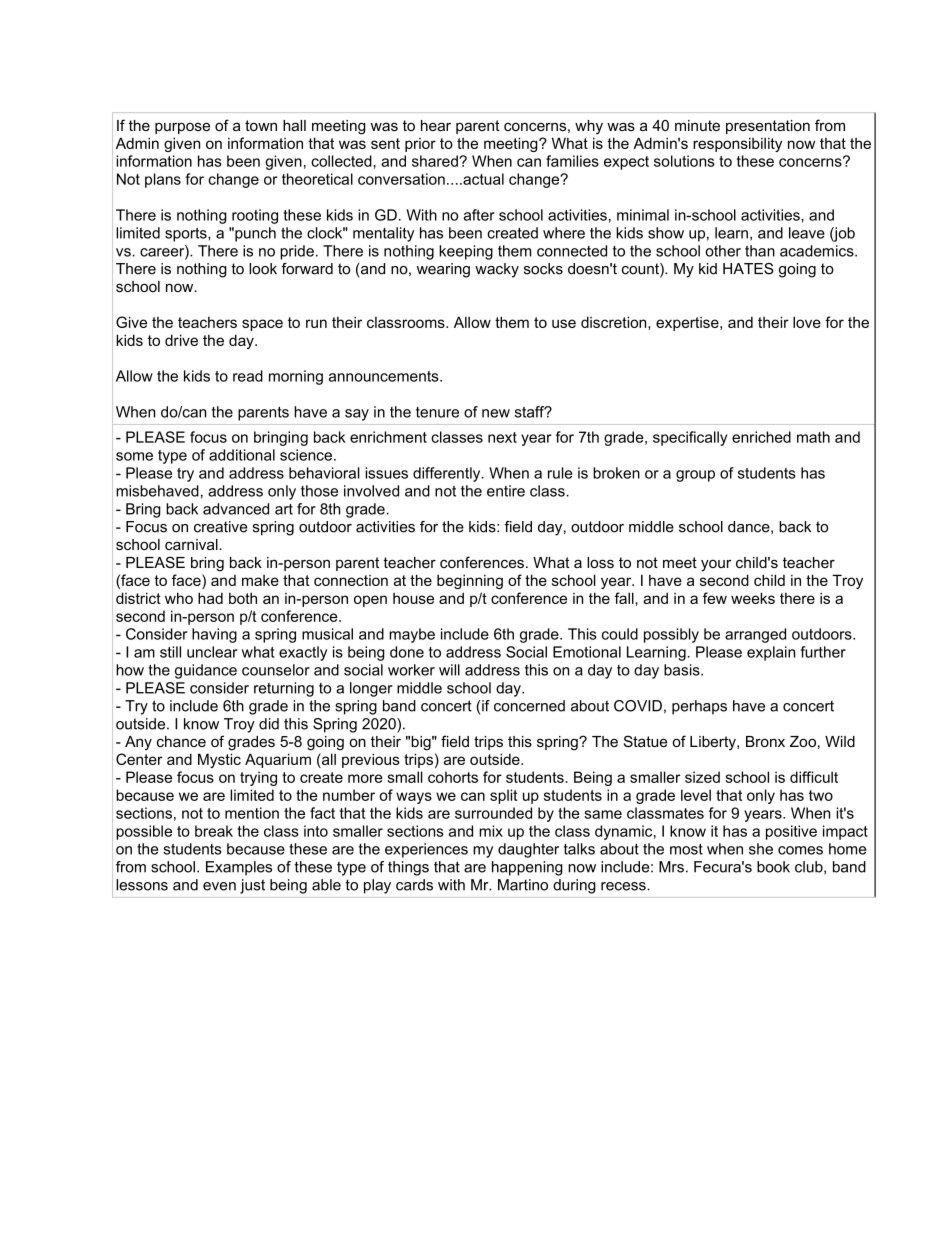 Image resolution: width=952 pixels, height=1233 pixels. Describe the element at coordinates (761, 437) in the image. I see `enriched` at that location.
